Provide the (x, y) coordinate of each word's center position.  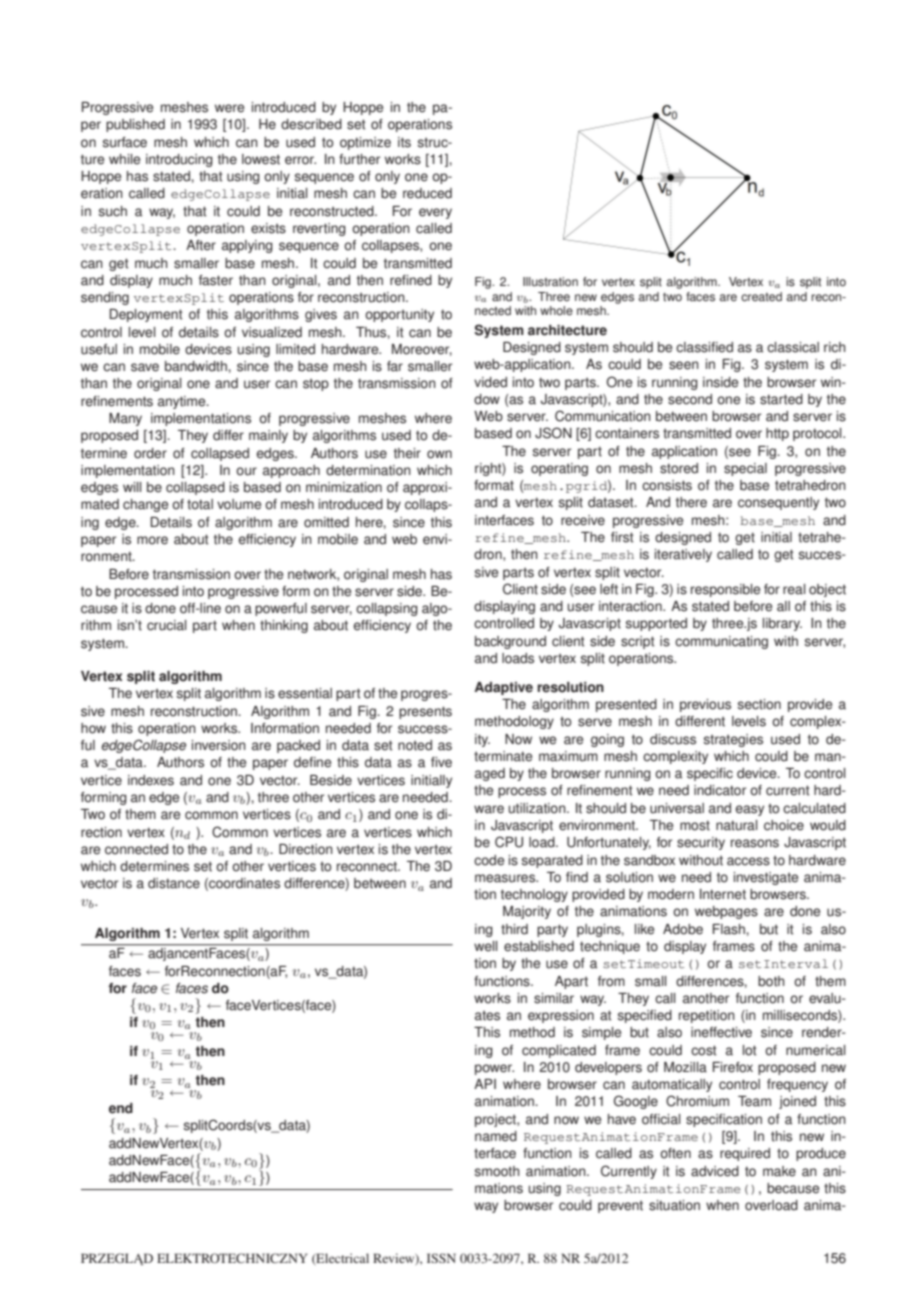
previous (705, 705)
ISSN (441, 1258)
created (761, 297)
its (404, 142)
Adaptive (503, 688)
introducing (179, 160)
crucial (167, 625)
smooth (497, 1171)
